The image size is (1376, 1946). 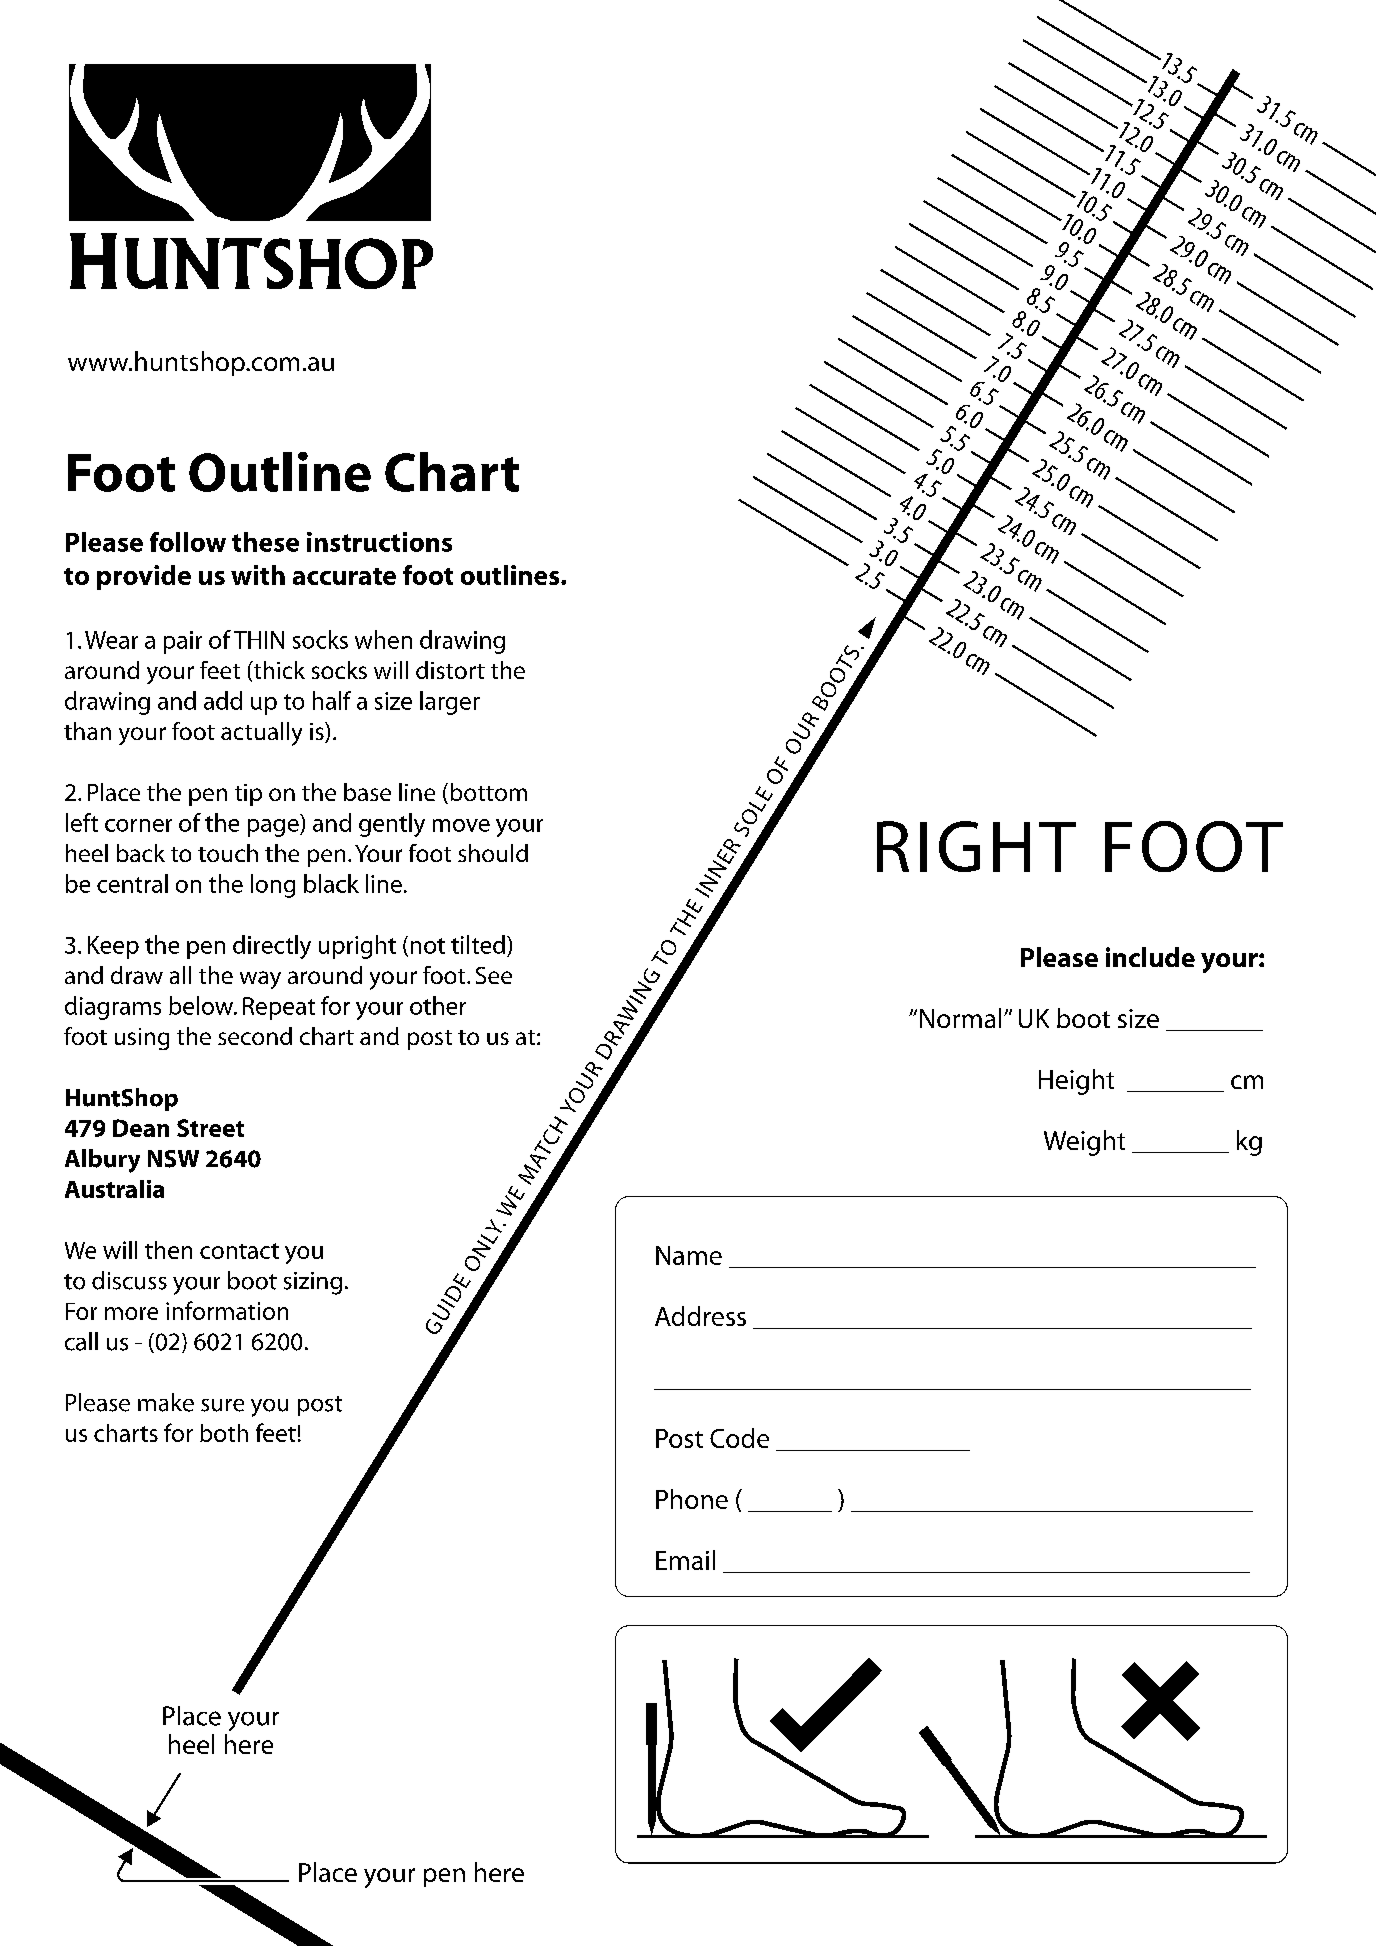 What do you see at coordinates (248, 795) in the page?
I see `tip` at bounding box center [248, 795].
